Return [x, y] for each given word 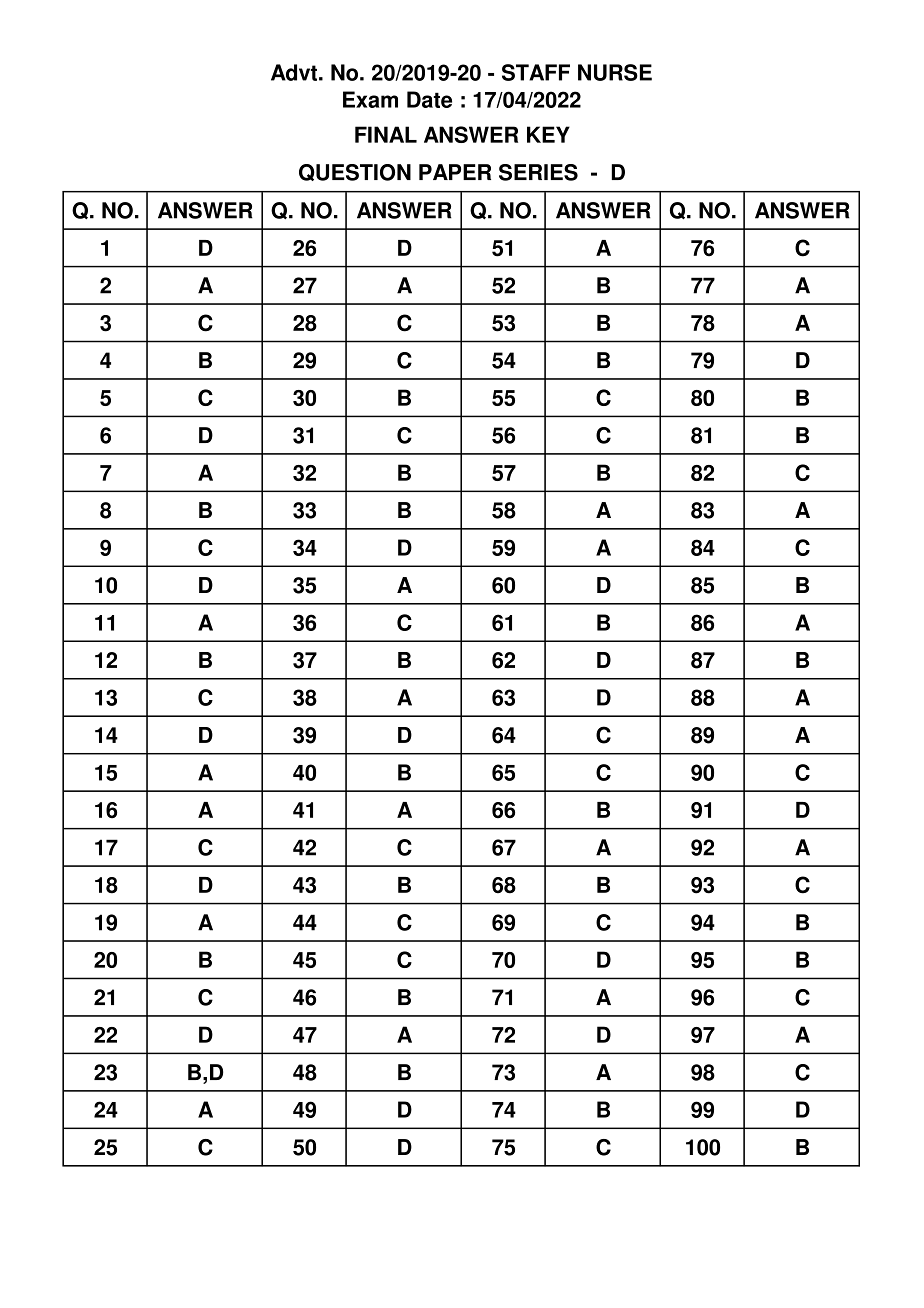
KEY [548, 134]
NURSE [615, 72]
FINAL [386, 134]
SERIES [538, 172]
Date [429, 99]
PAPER [455, 172]
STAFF [536, 72]
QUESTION [355, 172]
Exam [370, 99]
